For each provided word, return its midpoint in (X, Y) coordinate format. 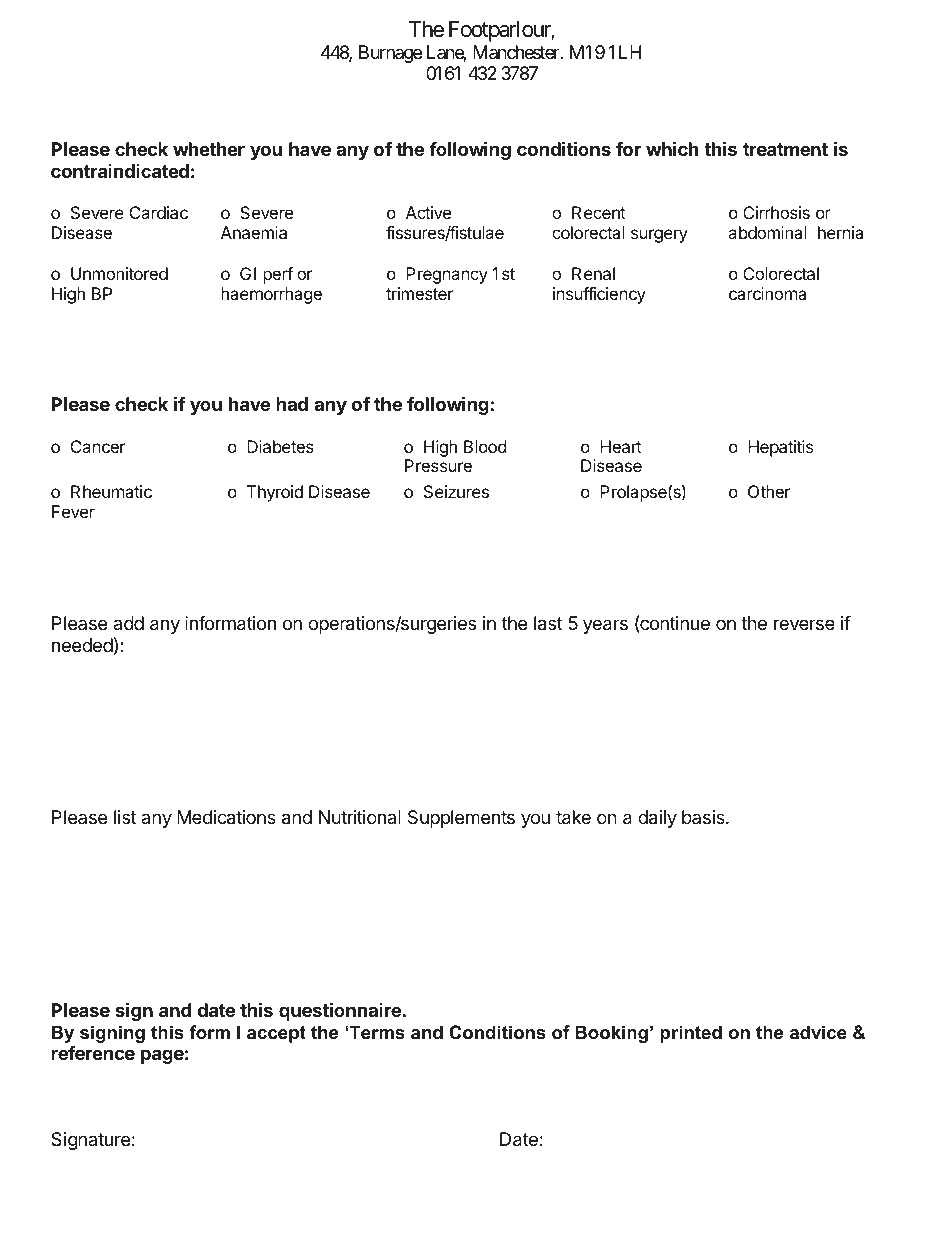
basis (704, 817)
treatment (785, 149)
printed (691, 1034)
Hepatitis (780, 448)
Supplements (461, 819)
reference (93, 1052)
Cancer (98, 446)
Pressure (438, 465)
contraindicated (120, 171)
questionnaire (340, 1011)
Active (428, 212)
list (125, 817)
